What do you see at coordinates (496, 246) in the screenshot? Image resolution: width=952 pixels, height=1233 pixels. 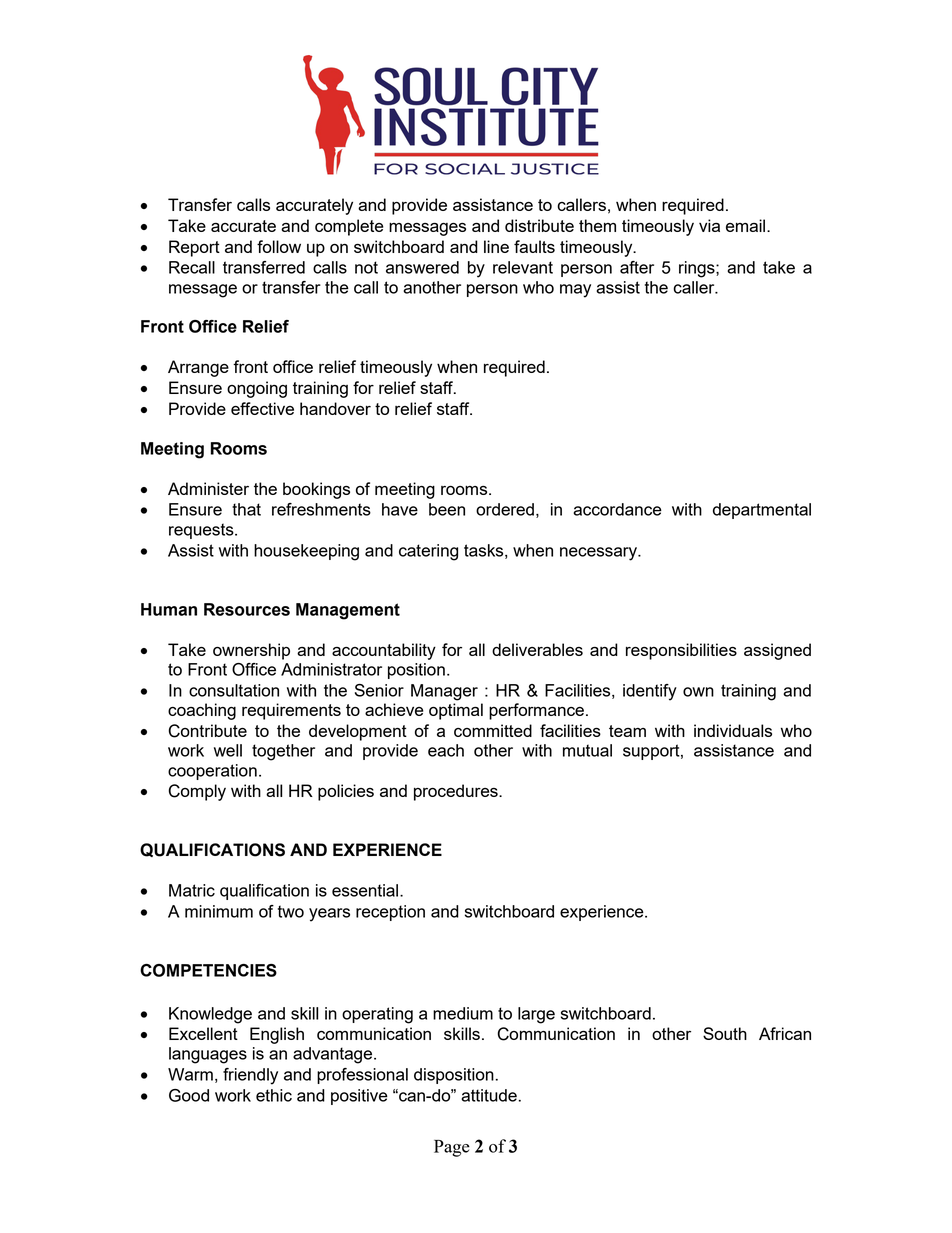 I see `line` at bounding box center [496, 246].
